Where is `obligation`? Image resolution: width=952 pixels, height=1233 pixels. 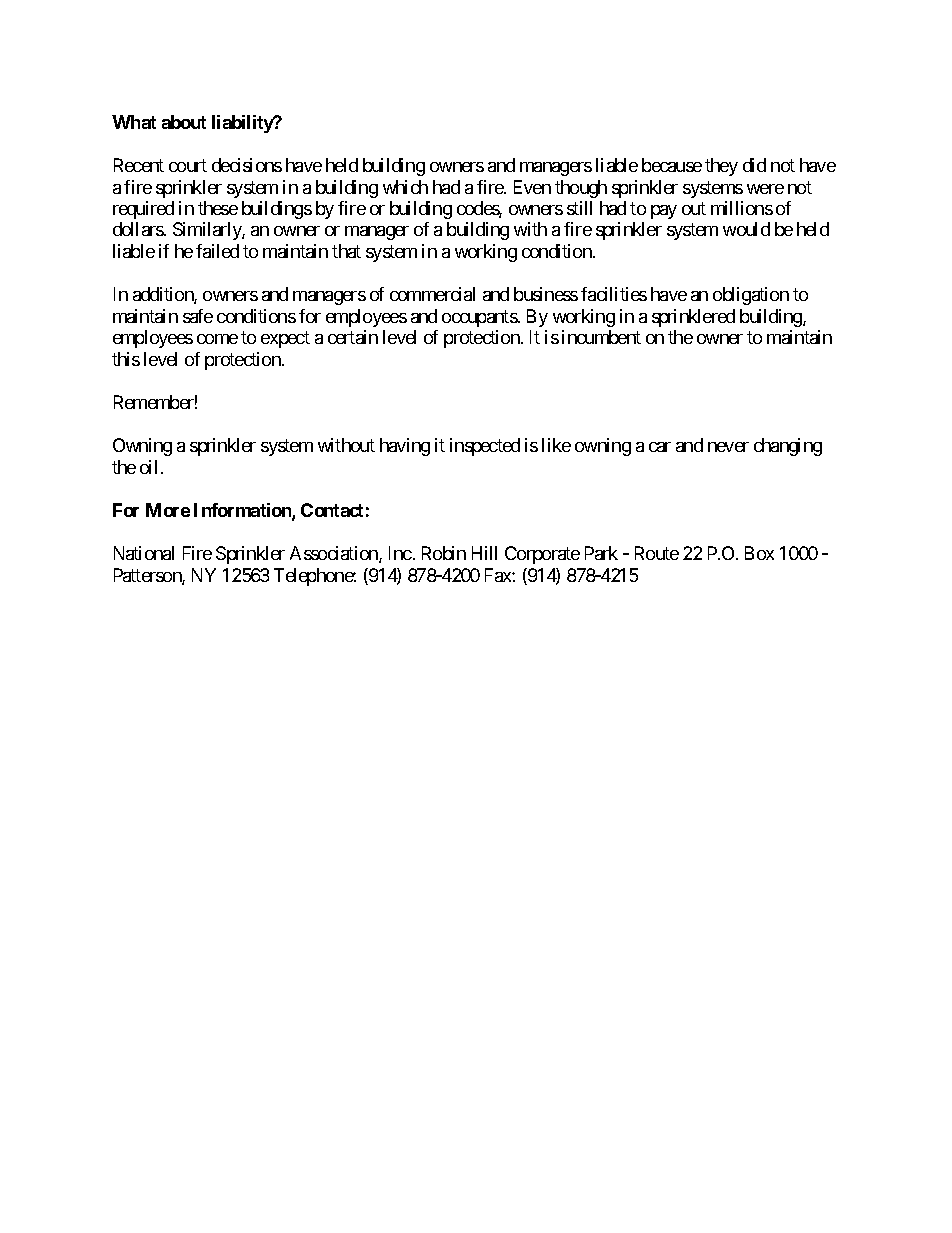
obligation is located at coordinates (751, 296).
